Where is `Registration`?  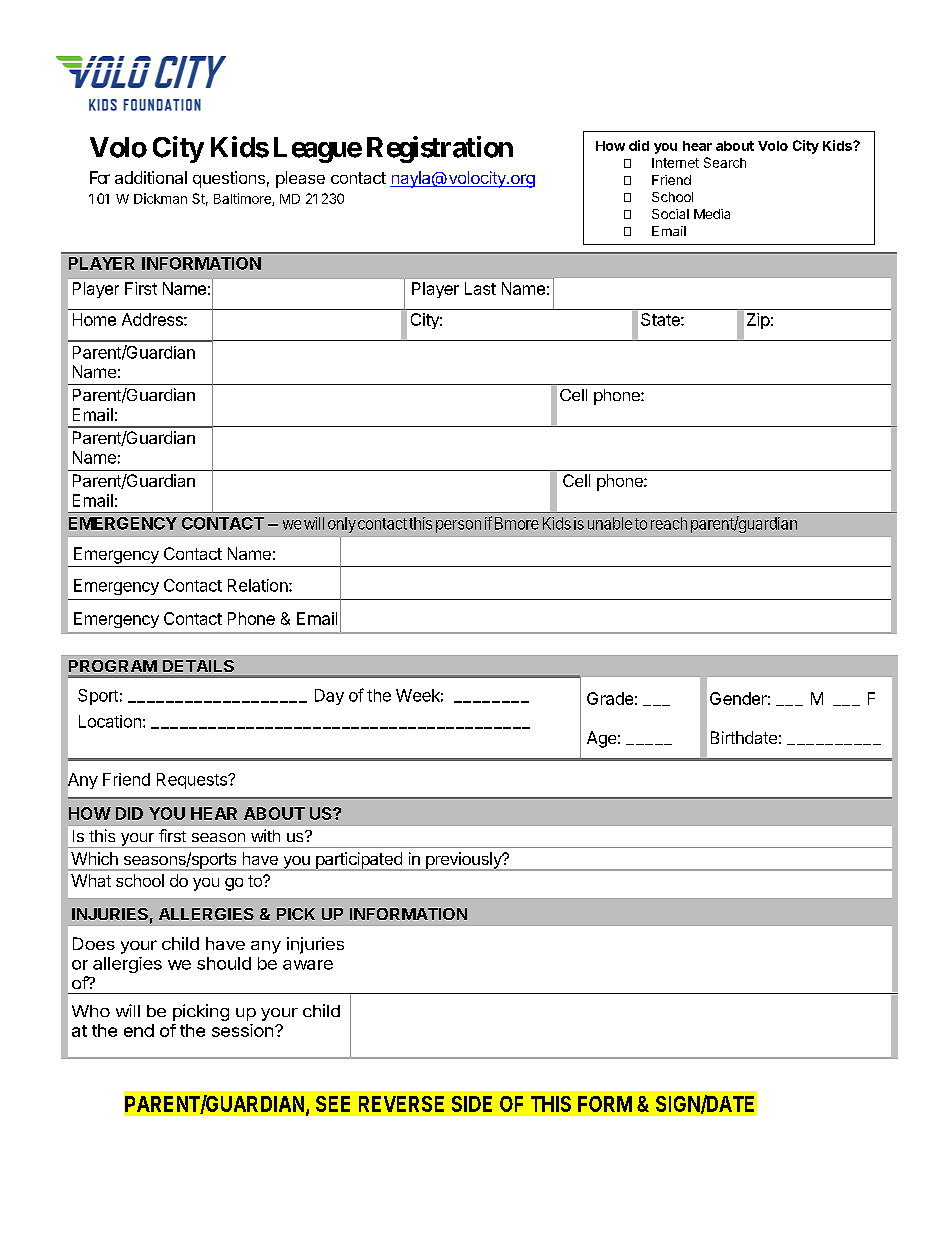
Registration is located at coordinates (440, 149).
